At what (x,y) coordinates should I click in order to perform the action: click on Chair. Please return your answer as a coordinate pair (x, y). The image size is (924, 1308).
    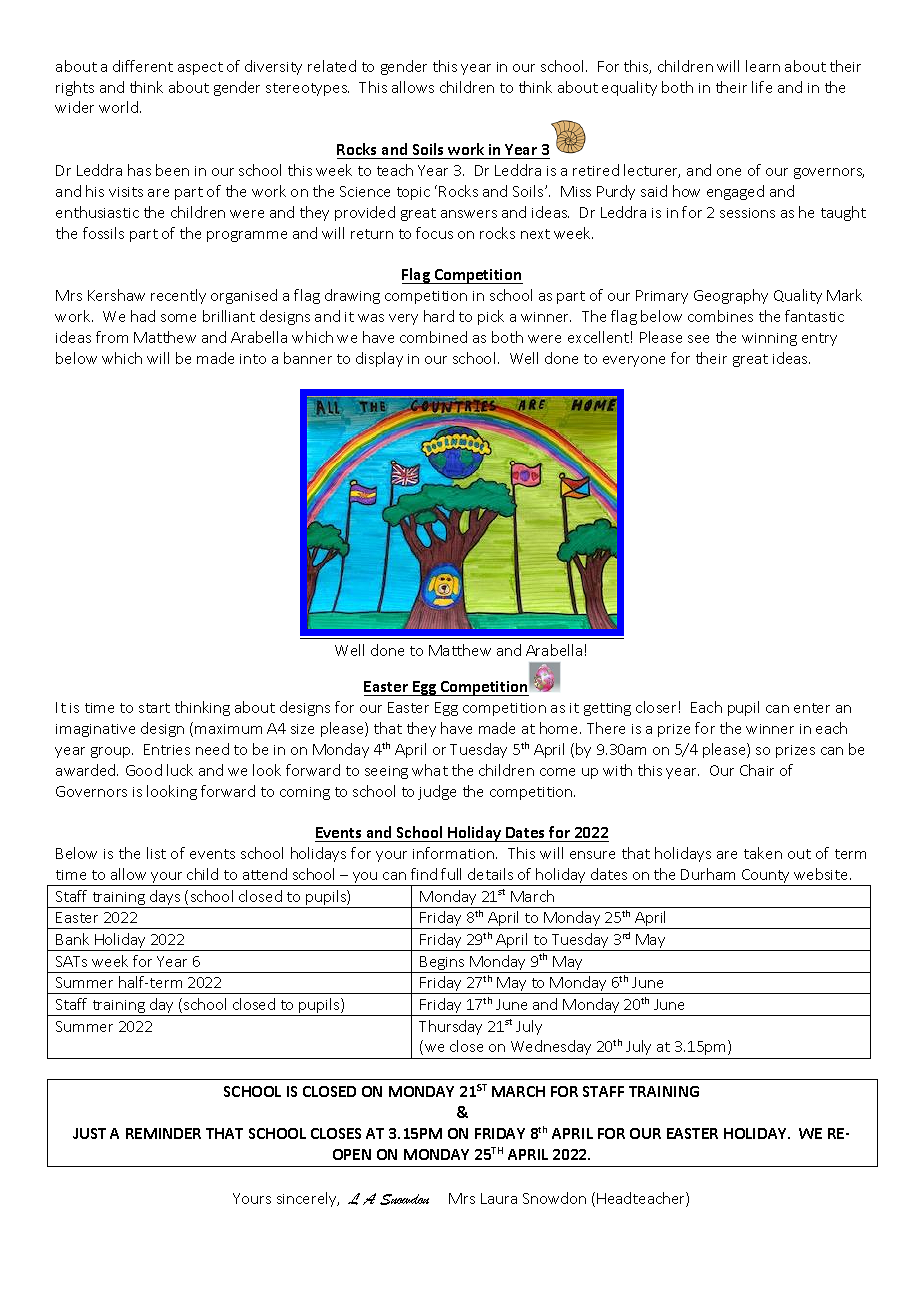
    Looking at the image, I should click on (757, 770).
